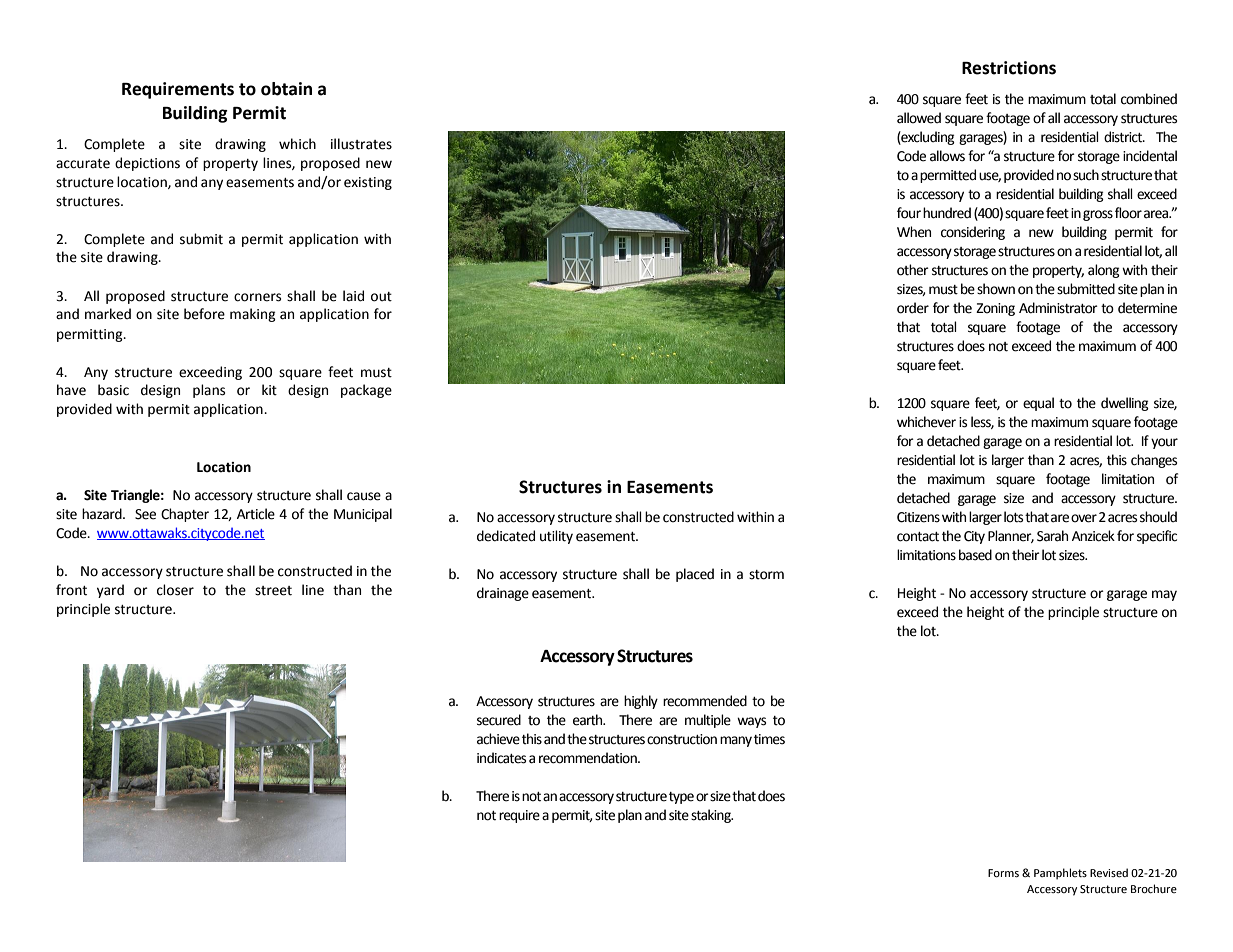 The image size is (1233, 952). I want to click on indicates, so click(501, 758).
